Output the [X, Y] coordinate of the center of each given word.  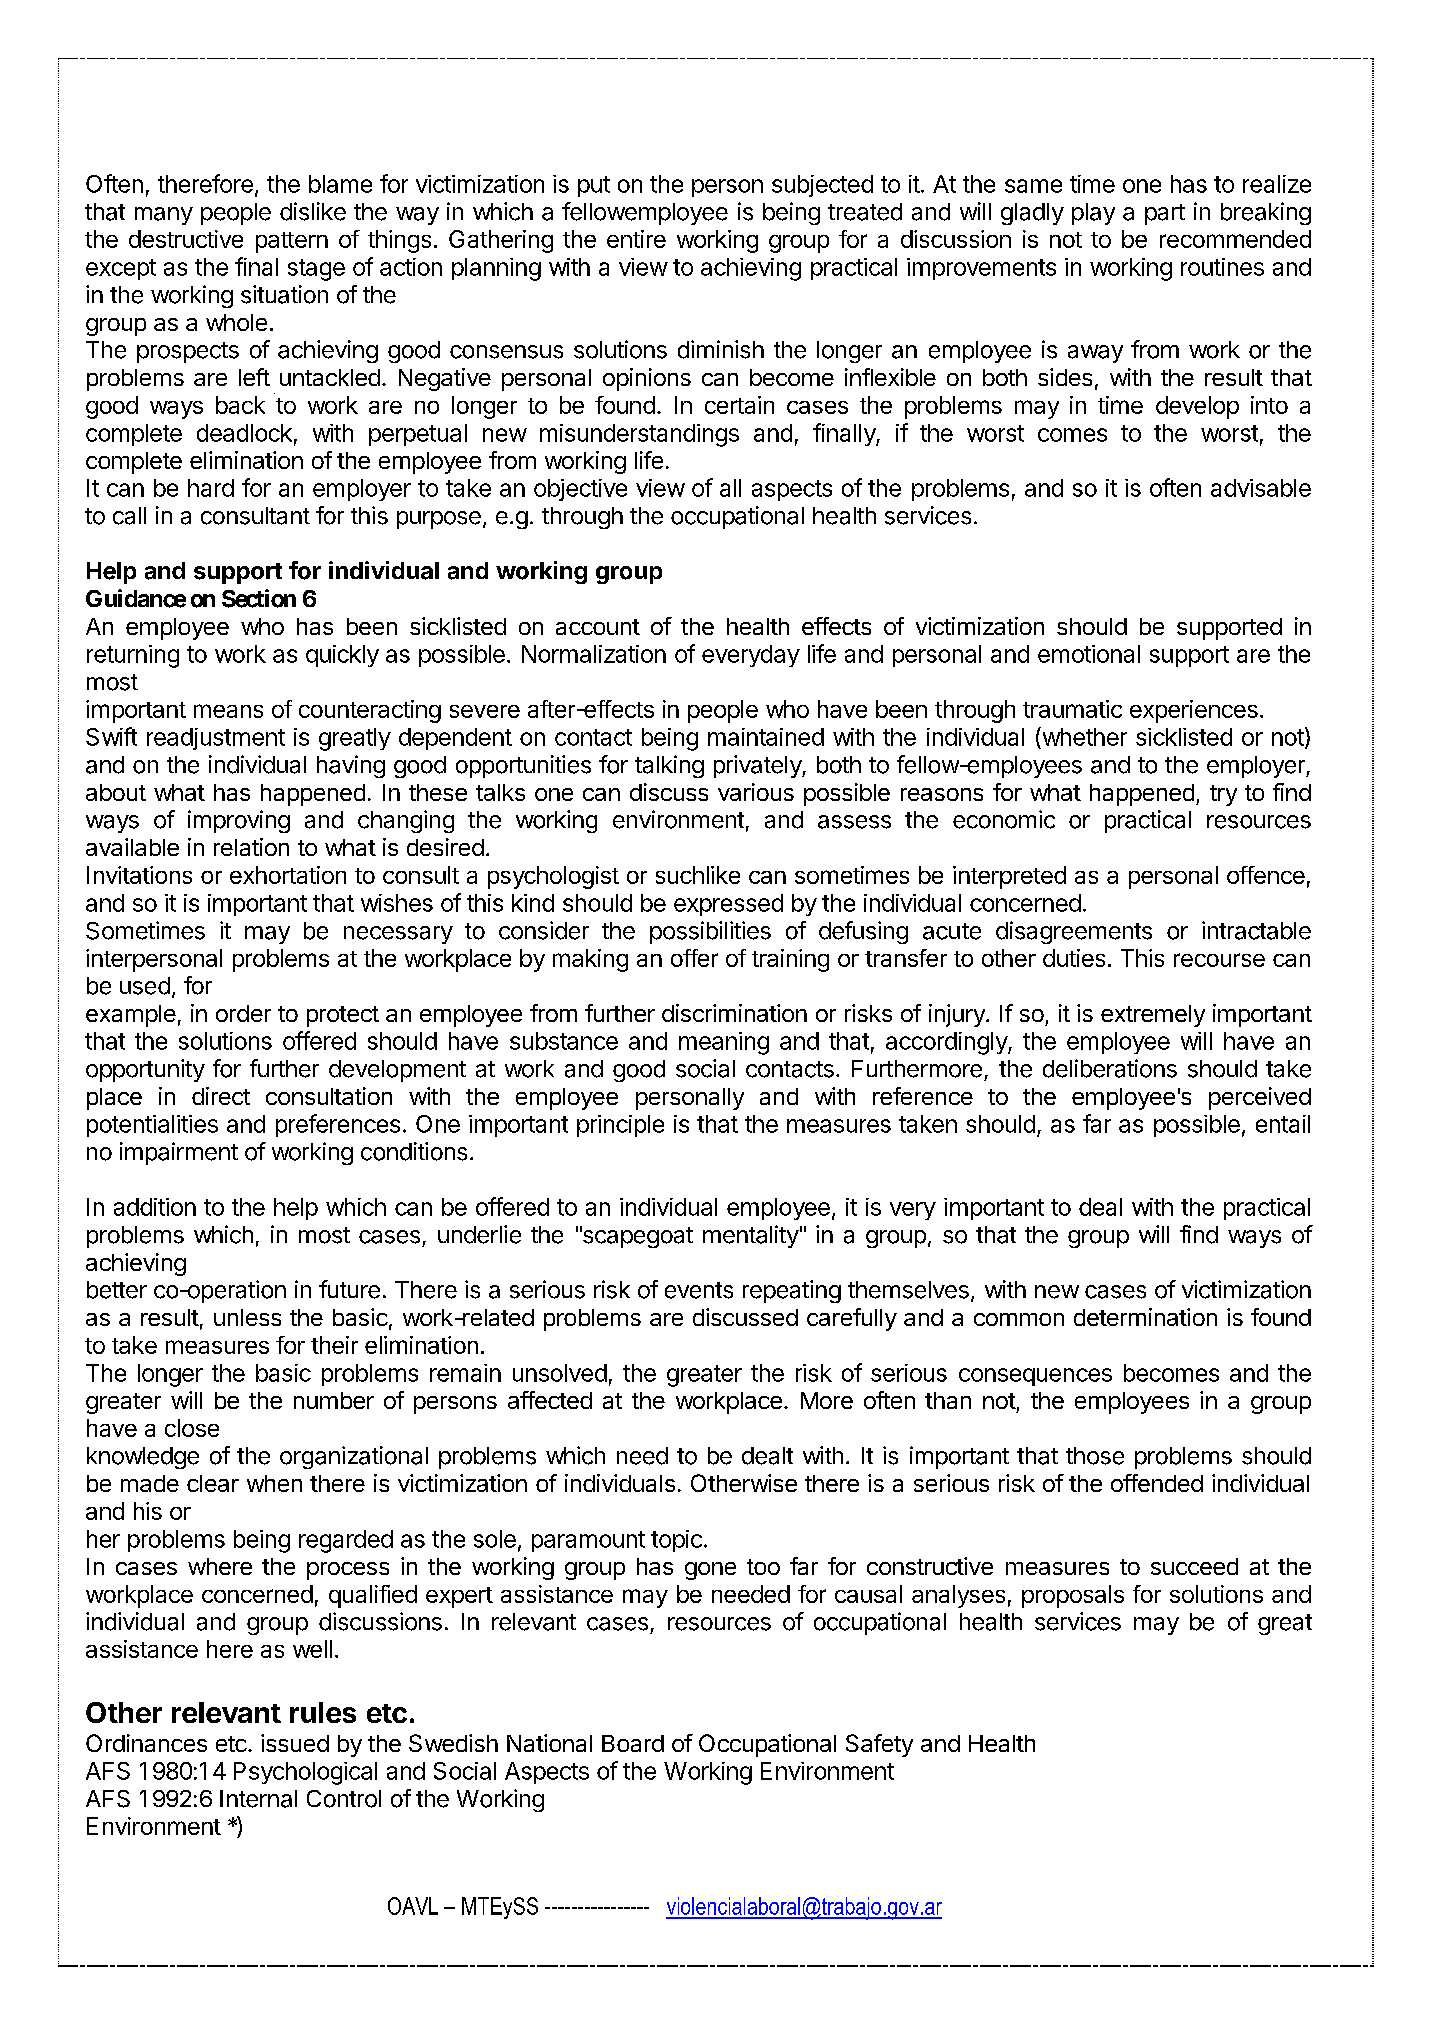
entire [636, 239]
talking [669, 766]
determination [1145, 1317]
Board [633, 1743]
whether [1083, 736]
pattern [292, 242]
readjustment [216, 739]
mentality [751, 1236]
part [1165, 214]
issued [295, 1743]
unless [247, 1317]
